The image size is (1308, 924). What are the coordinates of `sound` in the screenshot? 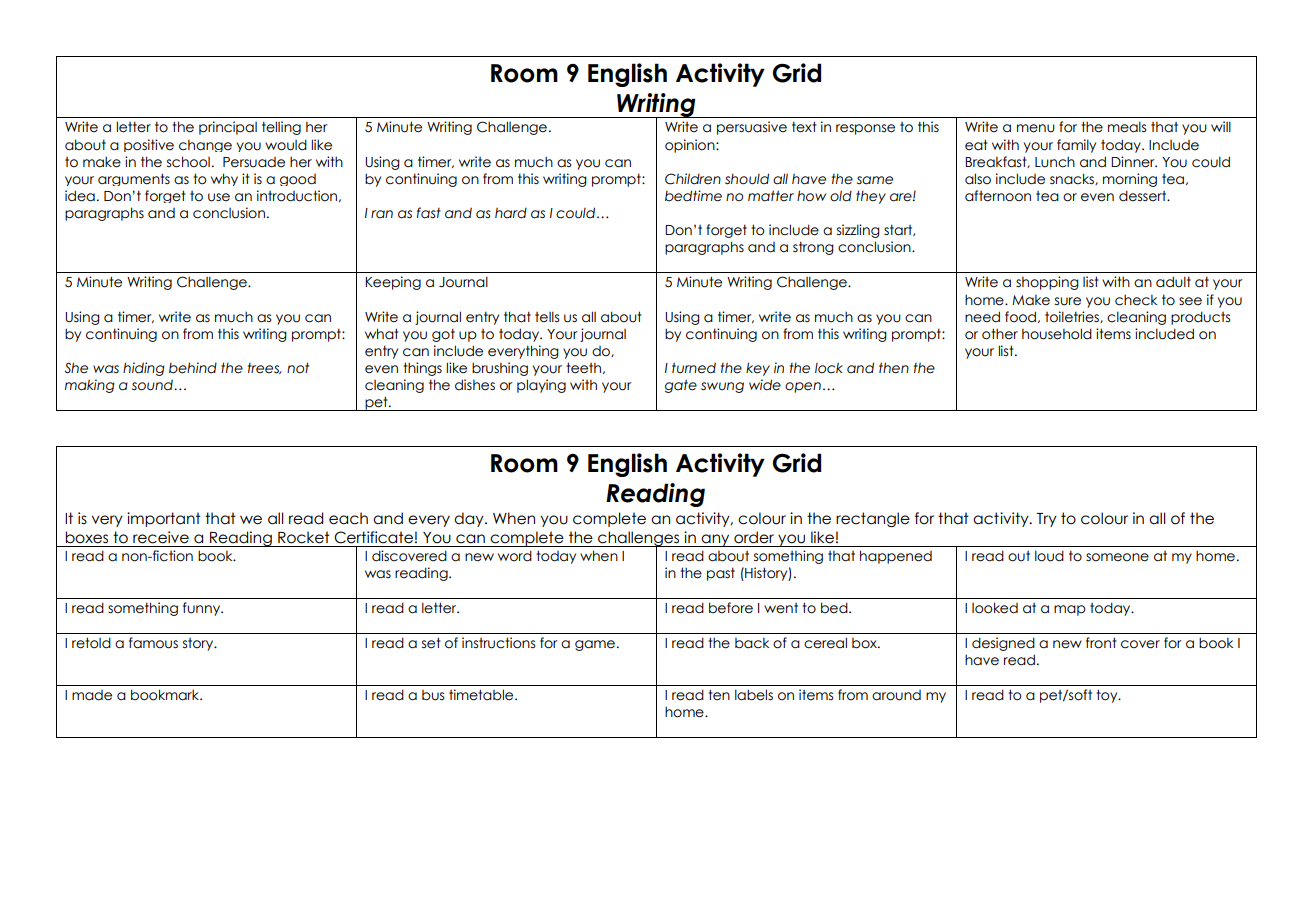 It's located at (153, 385).
